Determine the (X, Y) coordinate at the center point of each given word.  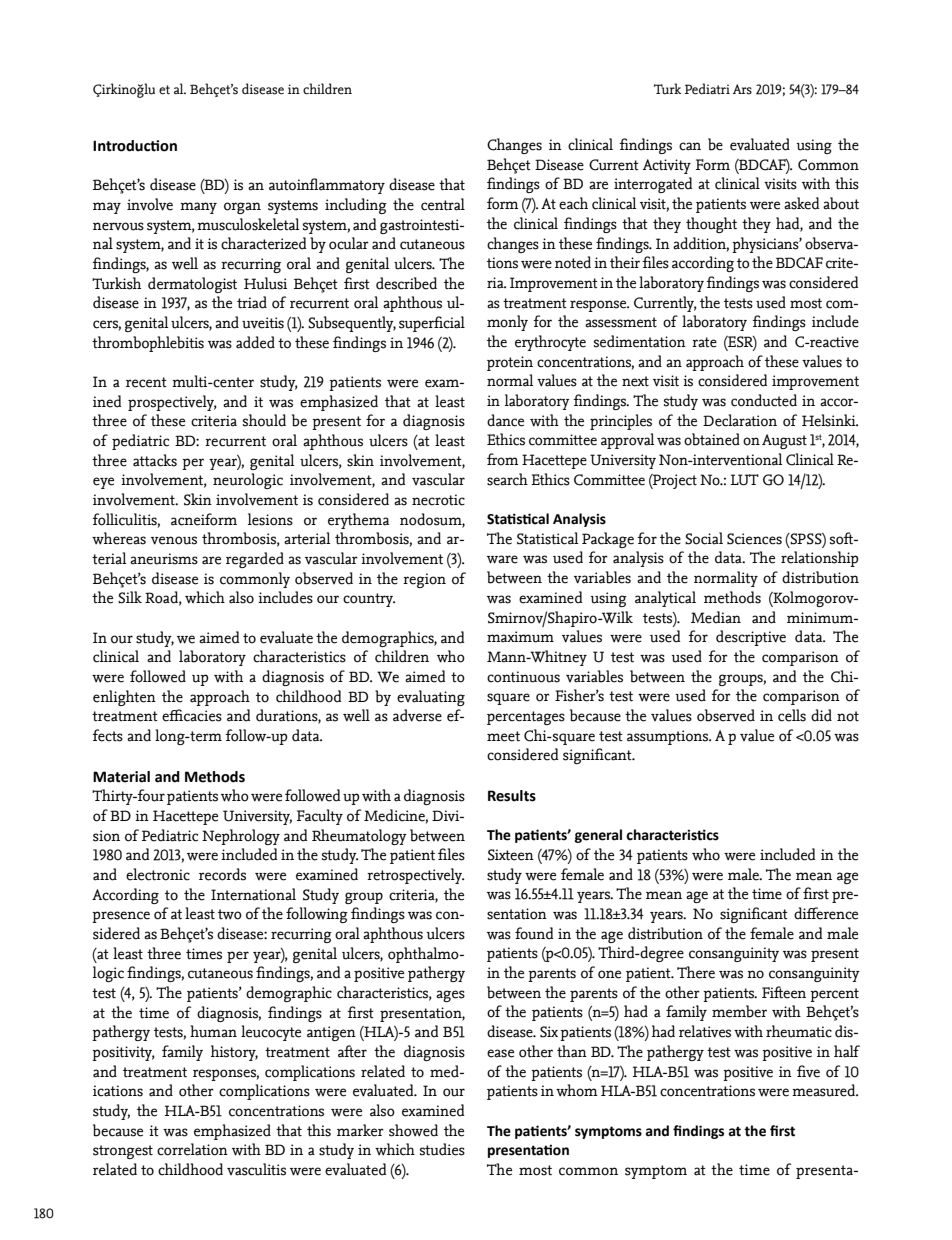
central (443, 204)
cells (792, 715)
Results (512, 796)
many (198, 208)
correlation (192, 1149)
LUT (745, 480)
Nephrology (241, 837)
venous (174, 540)
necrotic (438, 500)
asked (801, 203)
